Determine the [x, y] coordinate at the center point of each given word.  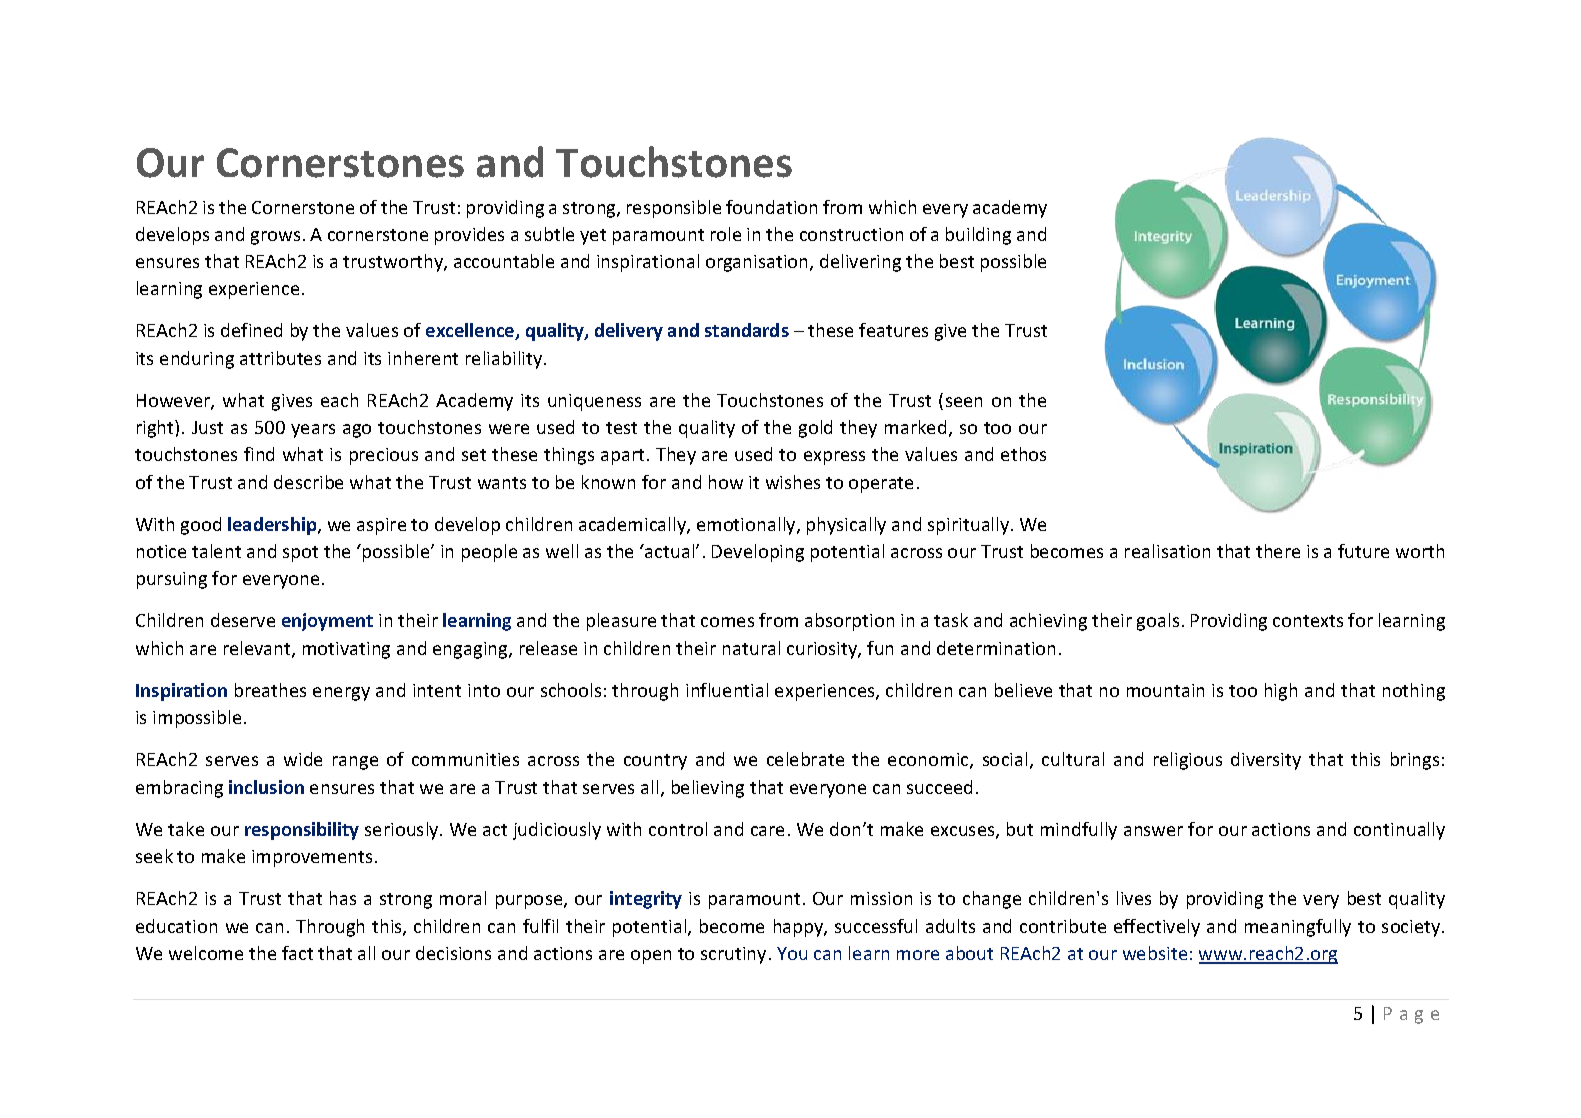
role [726, 234]
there [1278, 551]
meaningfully [1298, 928]
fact [297, 953]
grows [275, 238]
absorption [849, 622]
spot [300, 554]
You [792, 953]
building [978, 236]
